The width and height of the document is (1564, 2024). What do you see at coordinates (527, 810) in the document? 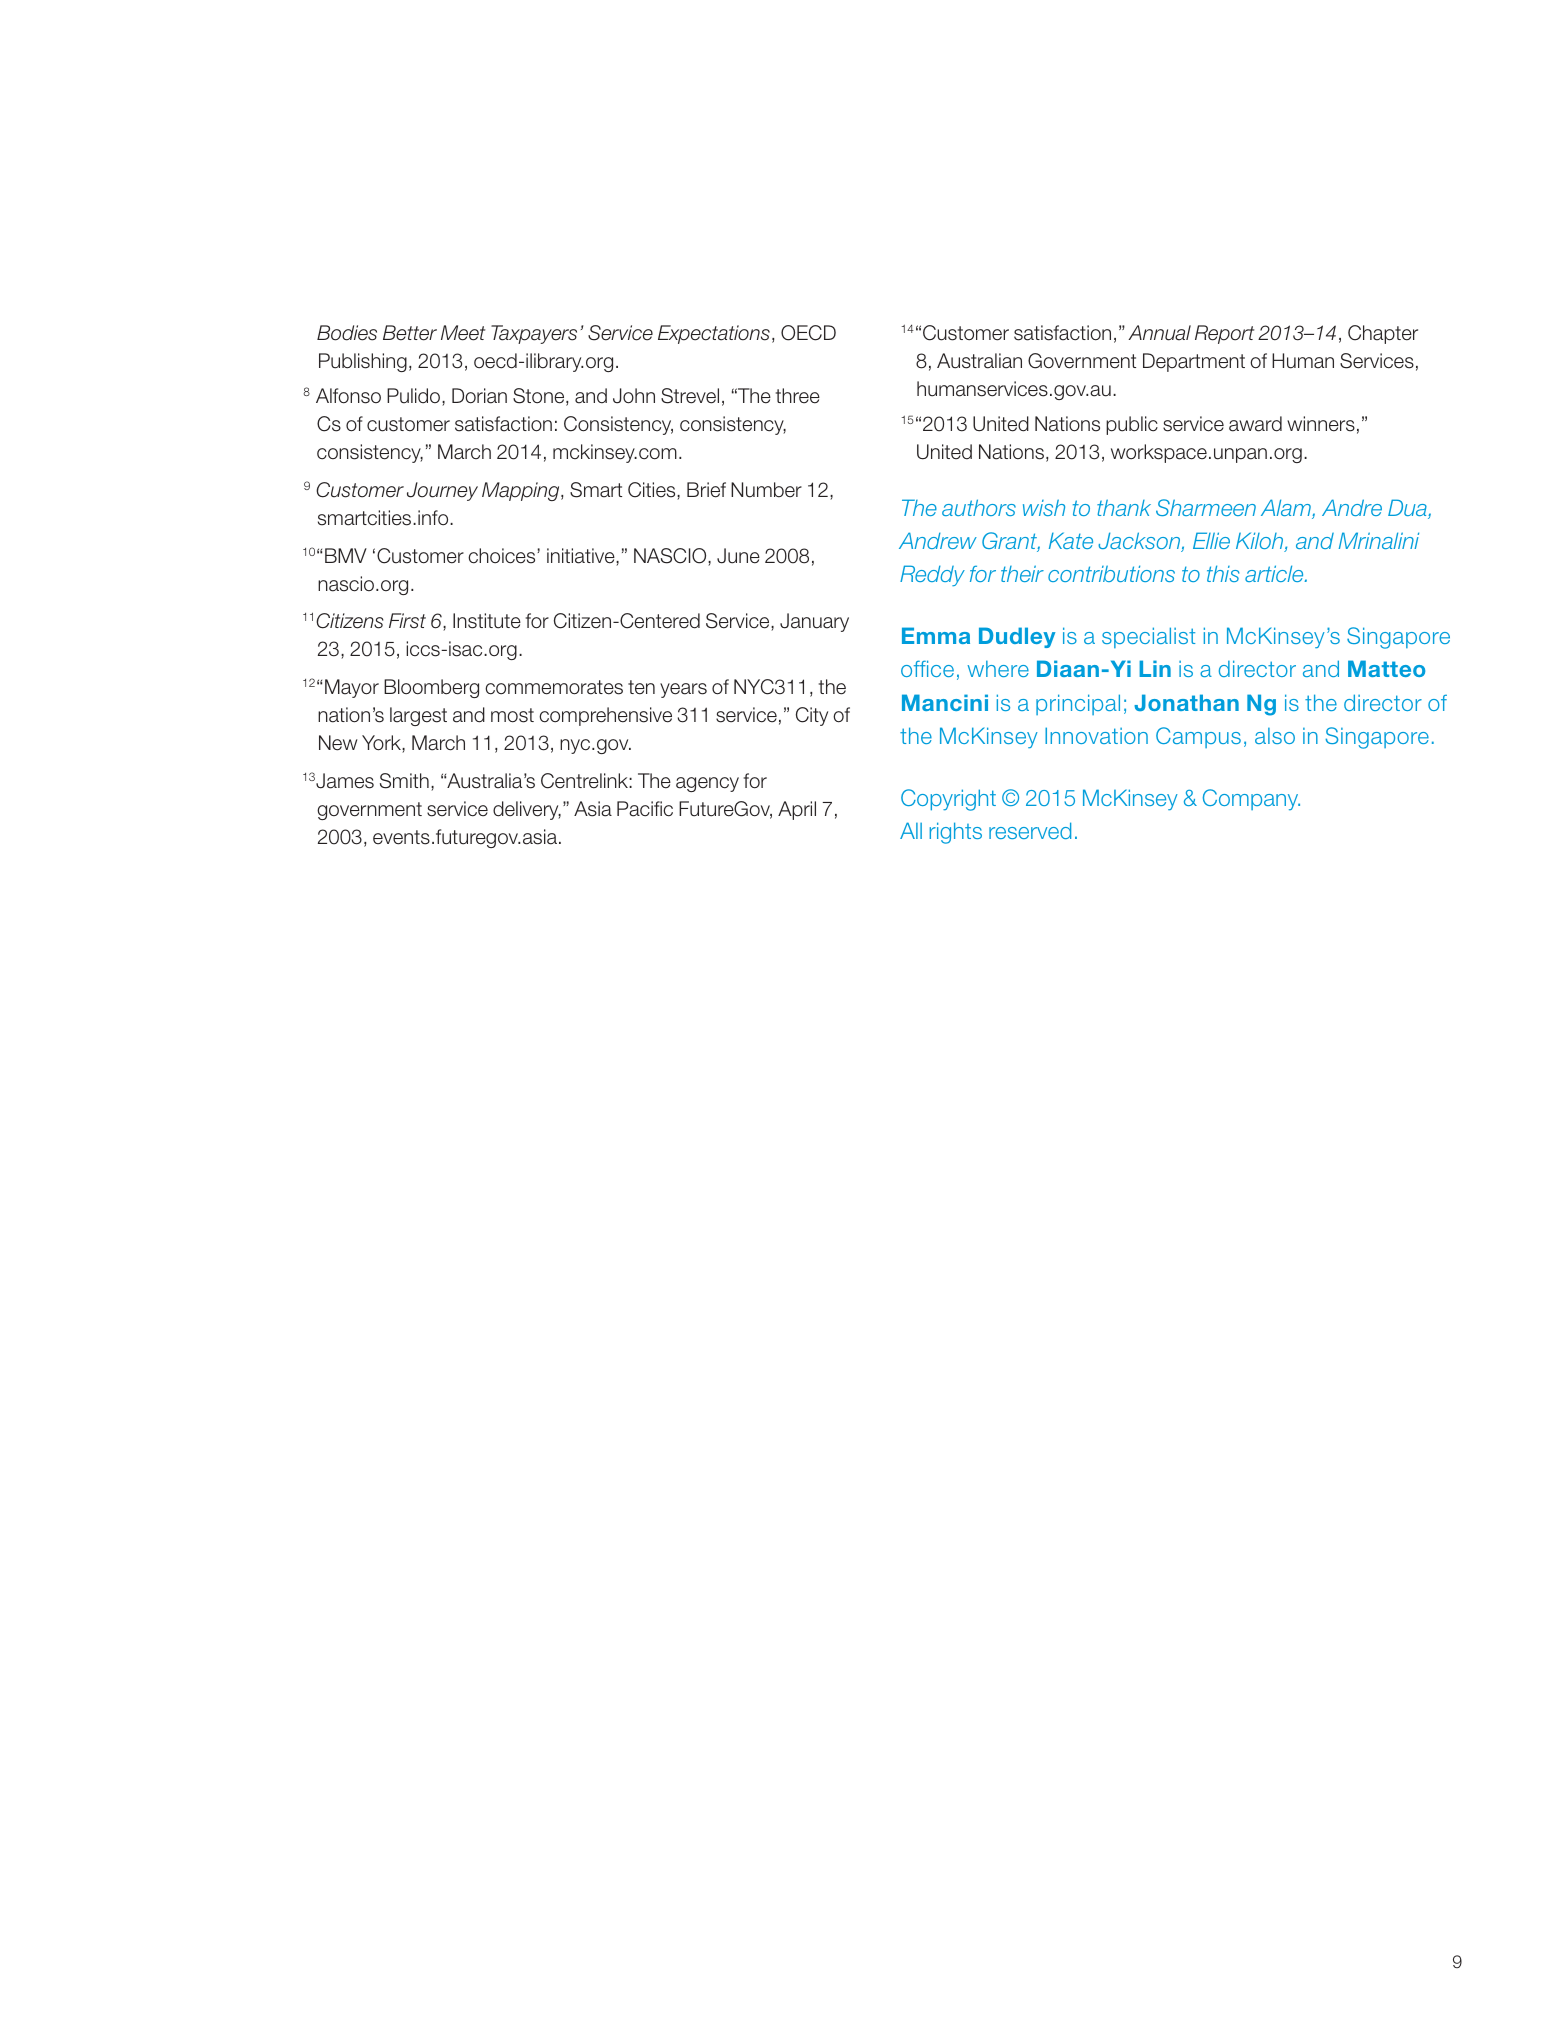
I see `delivery` at bounding box center [527, 810].
